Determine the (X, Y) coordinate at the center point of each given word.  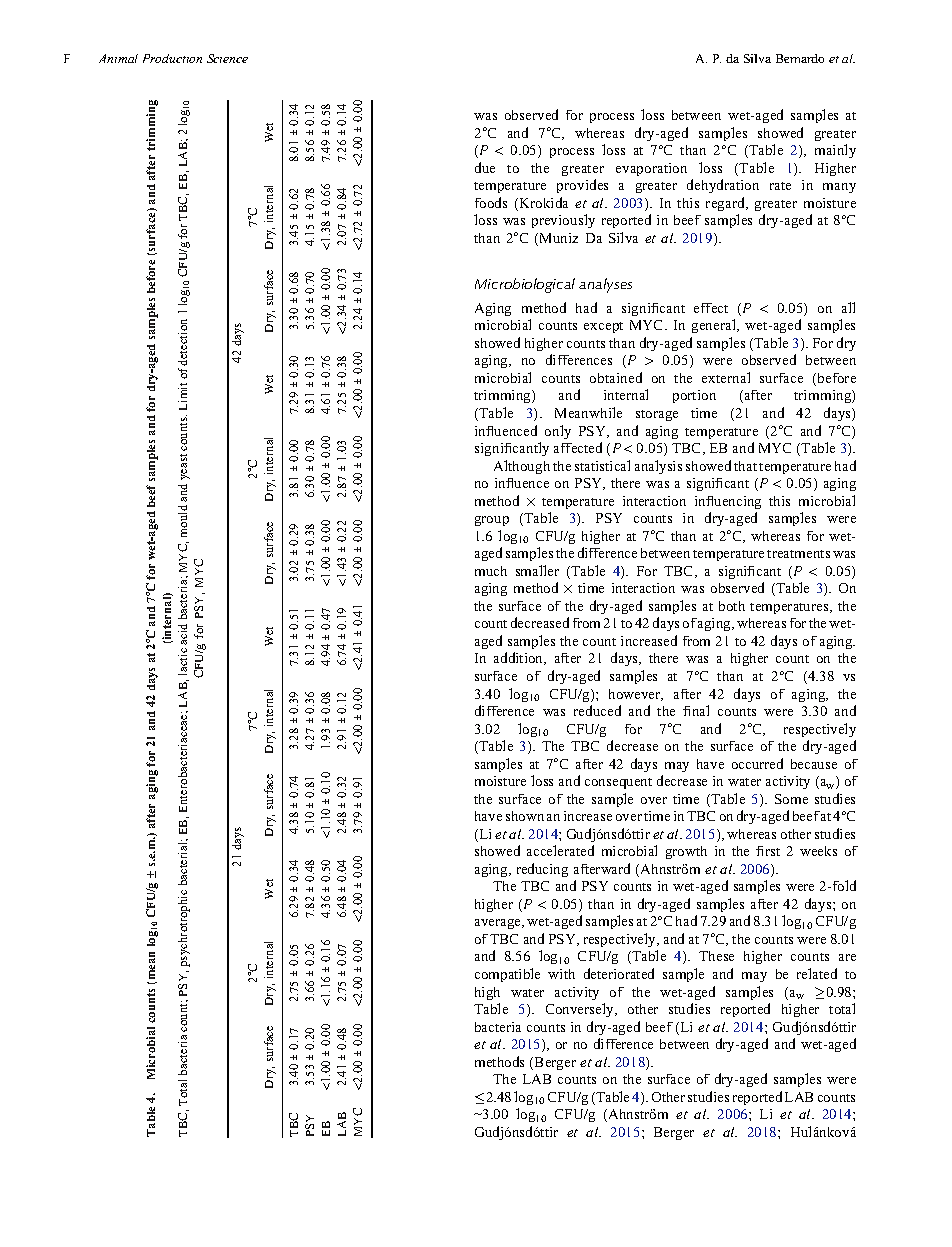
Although (522, 467)
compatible (507, 975)
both (732, 606)
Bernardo (800, 58)
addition (520, 658)
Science (227, 58)
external (726, 377)
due (485, 167)
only (558, 432)
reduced (597, 710)
